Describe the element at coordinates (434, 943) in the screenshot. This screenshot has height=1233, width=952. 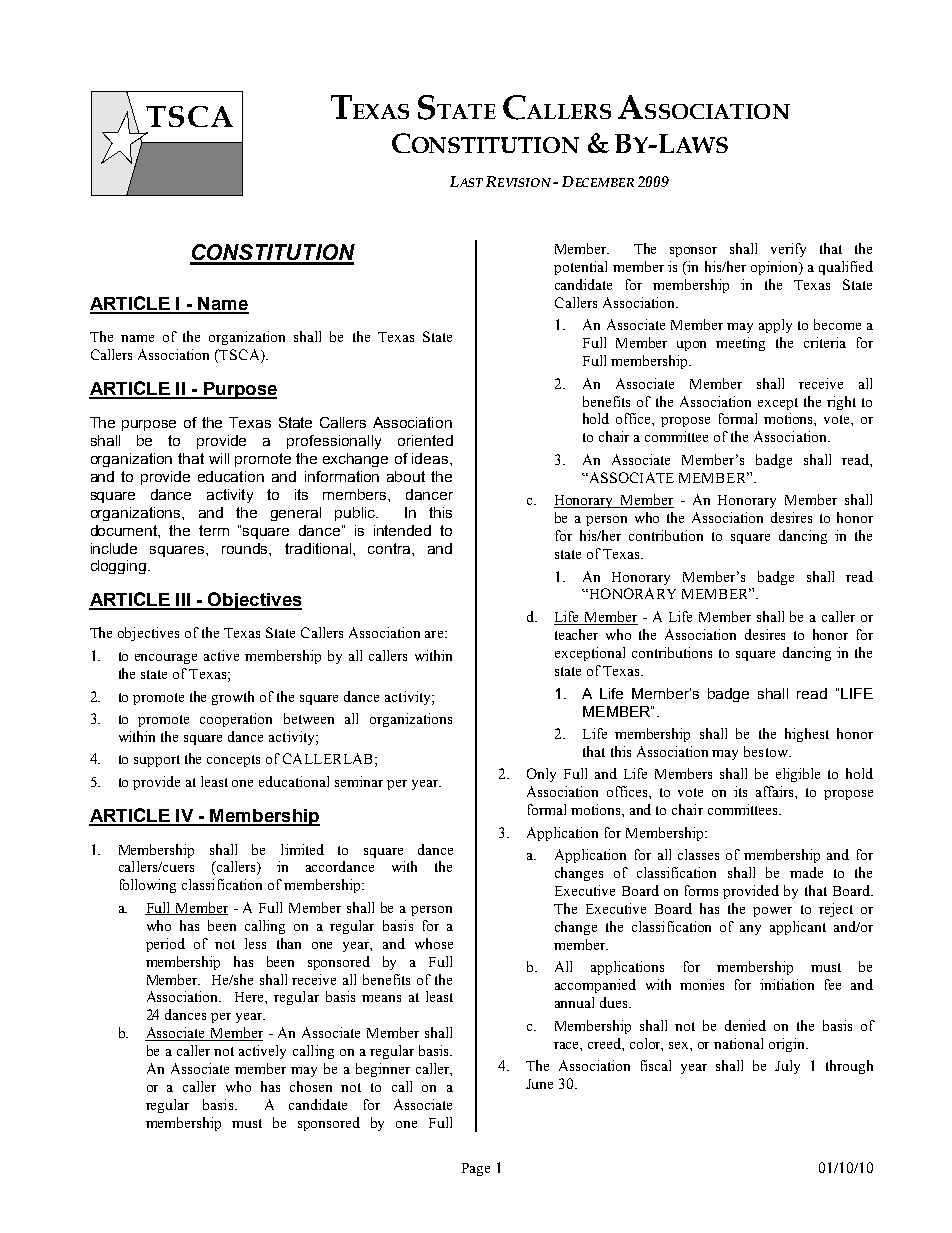
I see `whose` at that location.
